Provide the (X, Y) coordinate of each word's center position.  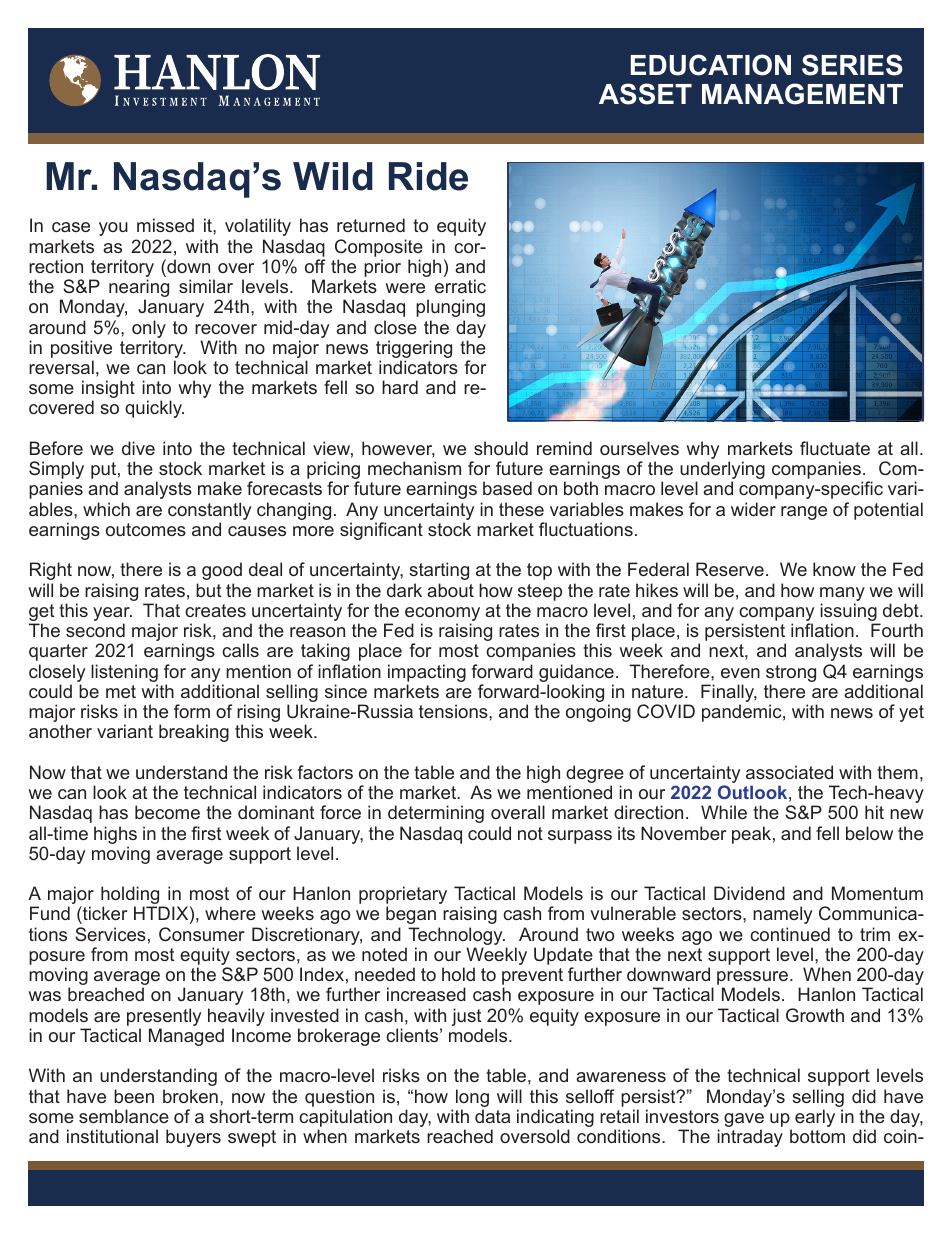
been (134, 1096)
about (450, 590)
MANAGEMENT (802, 94)
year (112, 615)
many (842, 595)
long (472, 1098)
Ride (428, 176)
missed (165, 225)
